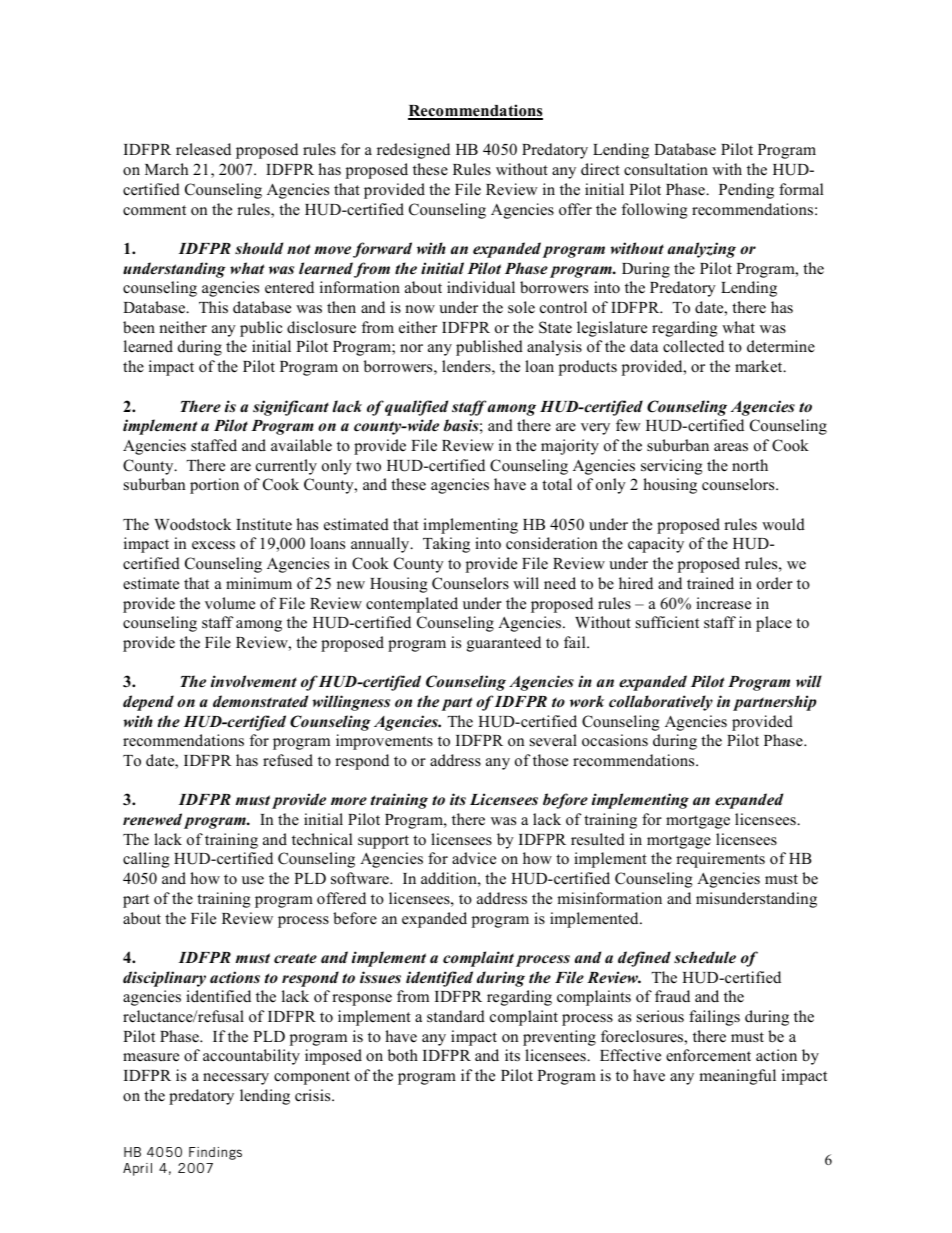  What do you see at coordinates (737, 1077) in the document?
I see `meaningful` at bounding box center [737, 1077].
